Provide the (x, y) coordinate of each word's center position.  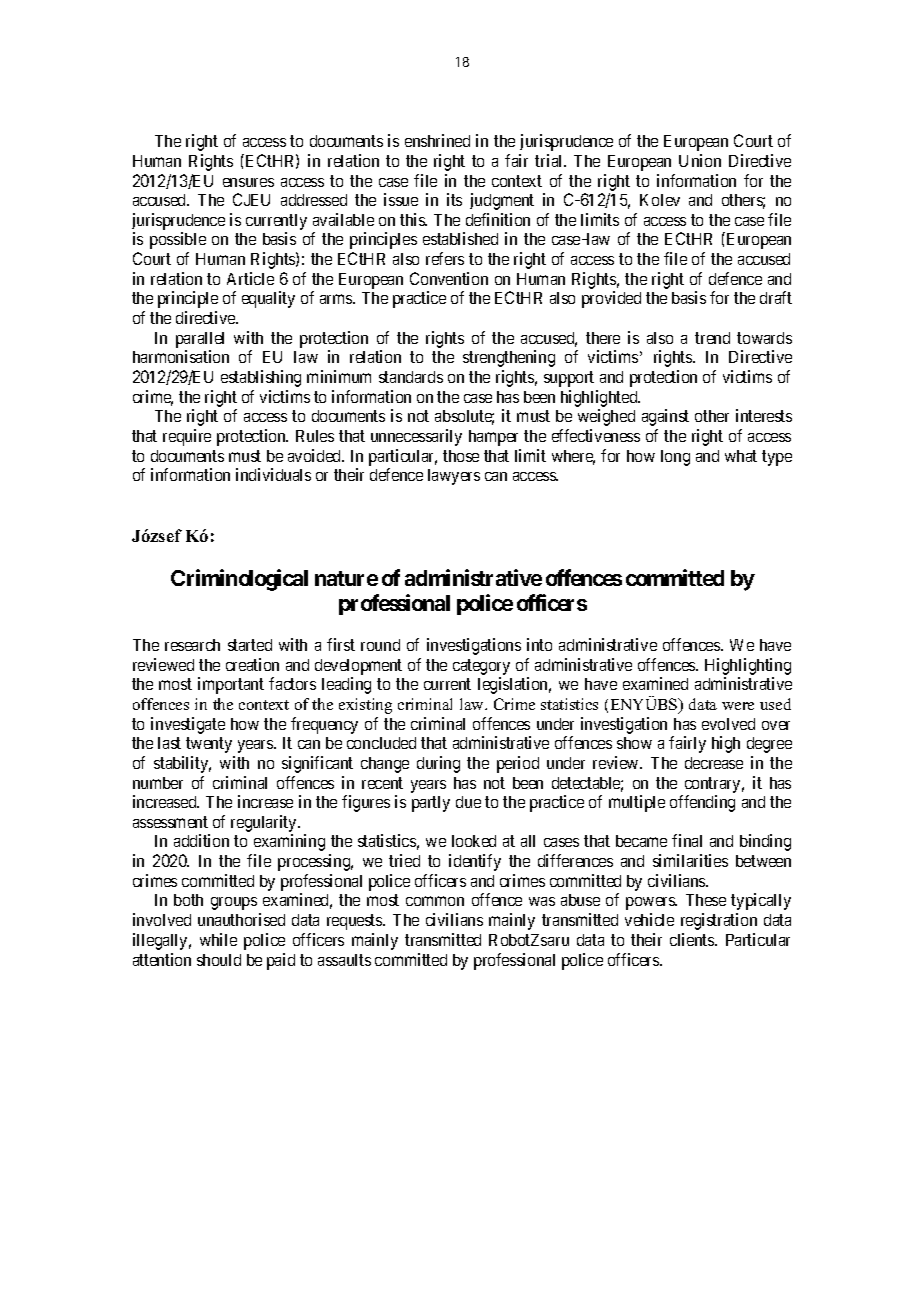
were (738, 706)
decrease (714, 763)
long (675, 458)
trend (712, 338)
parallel (200, 340)
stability (182, 764)
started (250, 645)
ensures (248, 182)
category (481, 667)
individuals (273, 474)
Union (700, 160)
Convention (449, 278)
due (468, 802)
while (218, 939)
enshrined (437, 140)
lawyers (454, 477)
